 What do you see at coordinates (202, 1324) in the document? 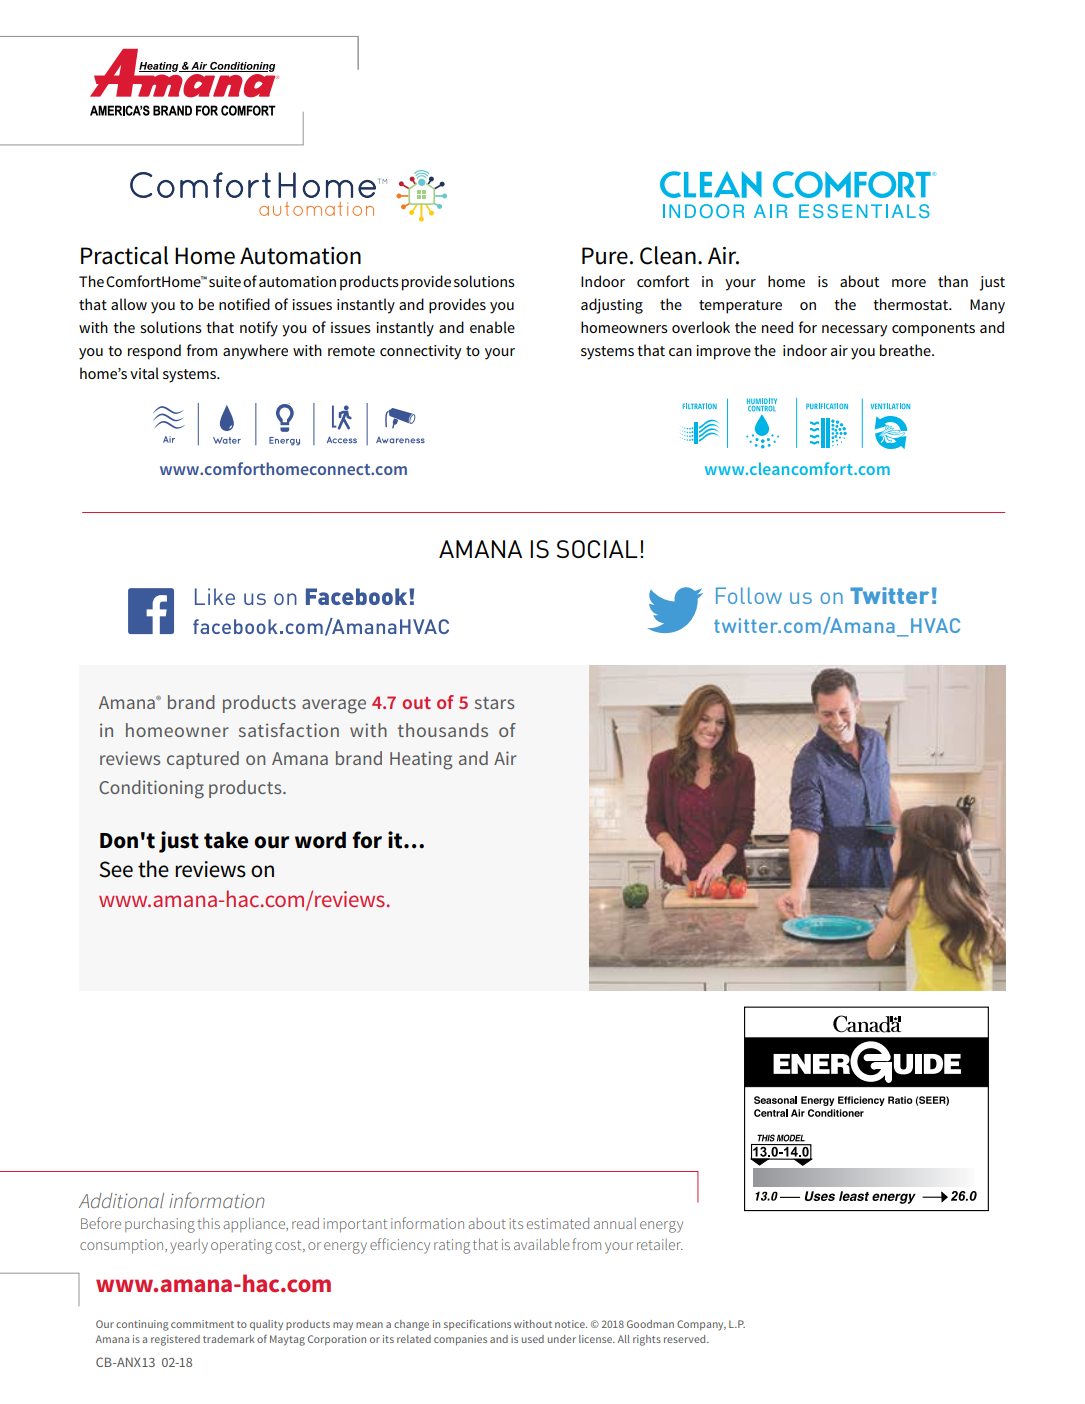
I see `commitment` at bounding box center [202, 1324].
